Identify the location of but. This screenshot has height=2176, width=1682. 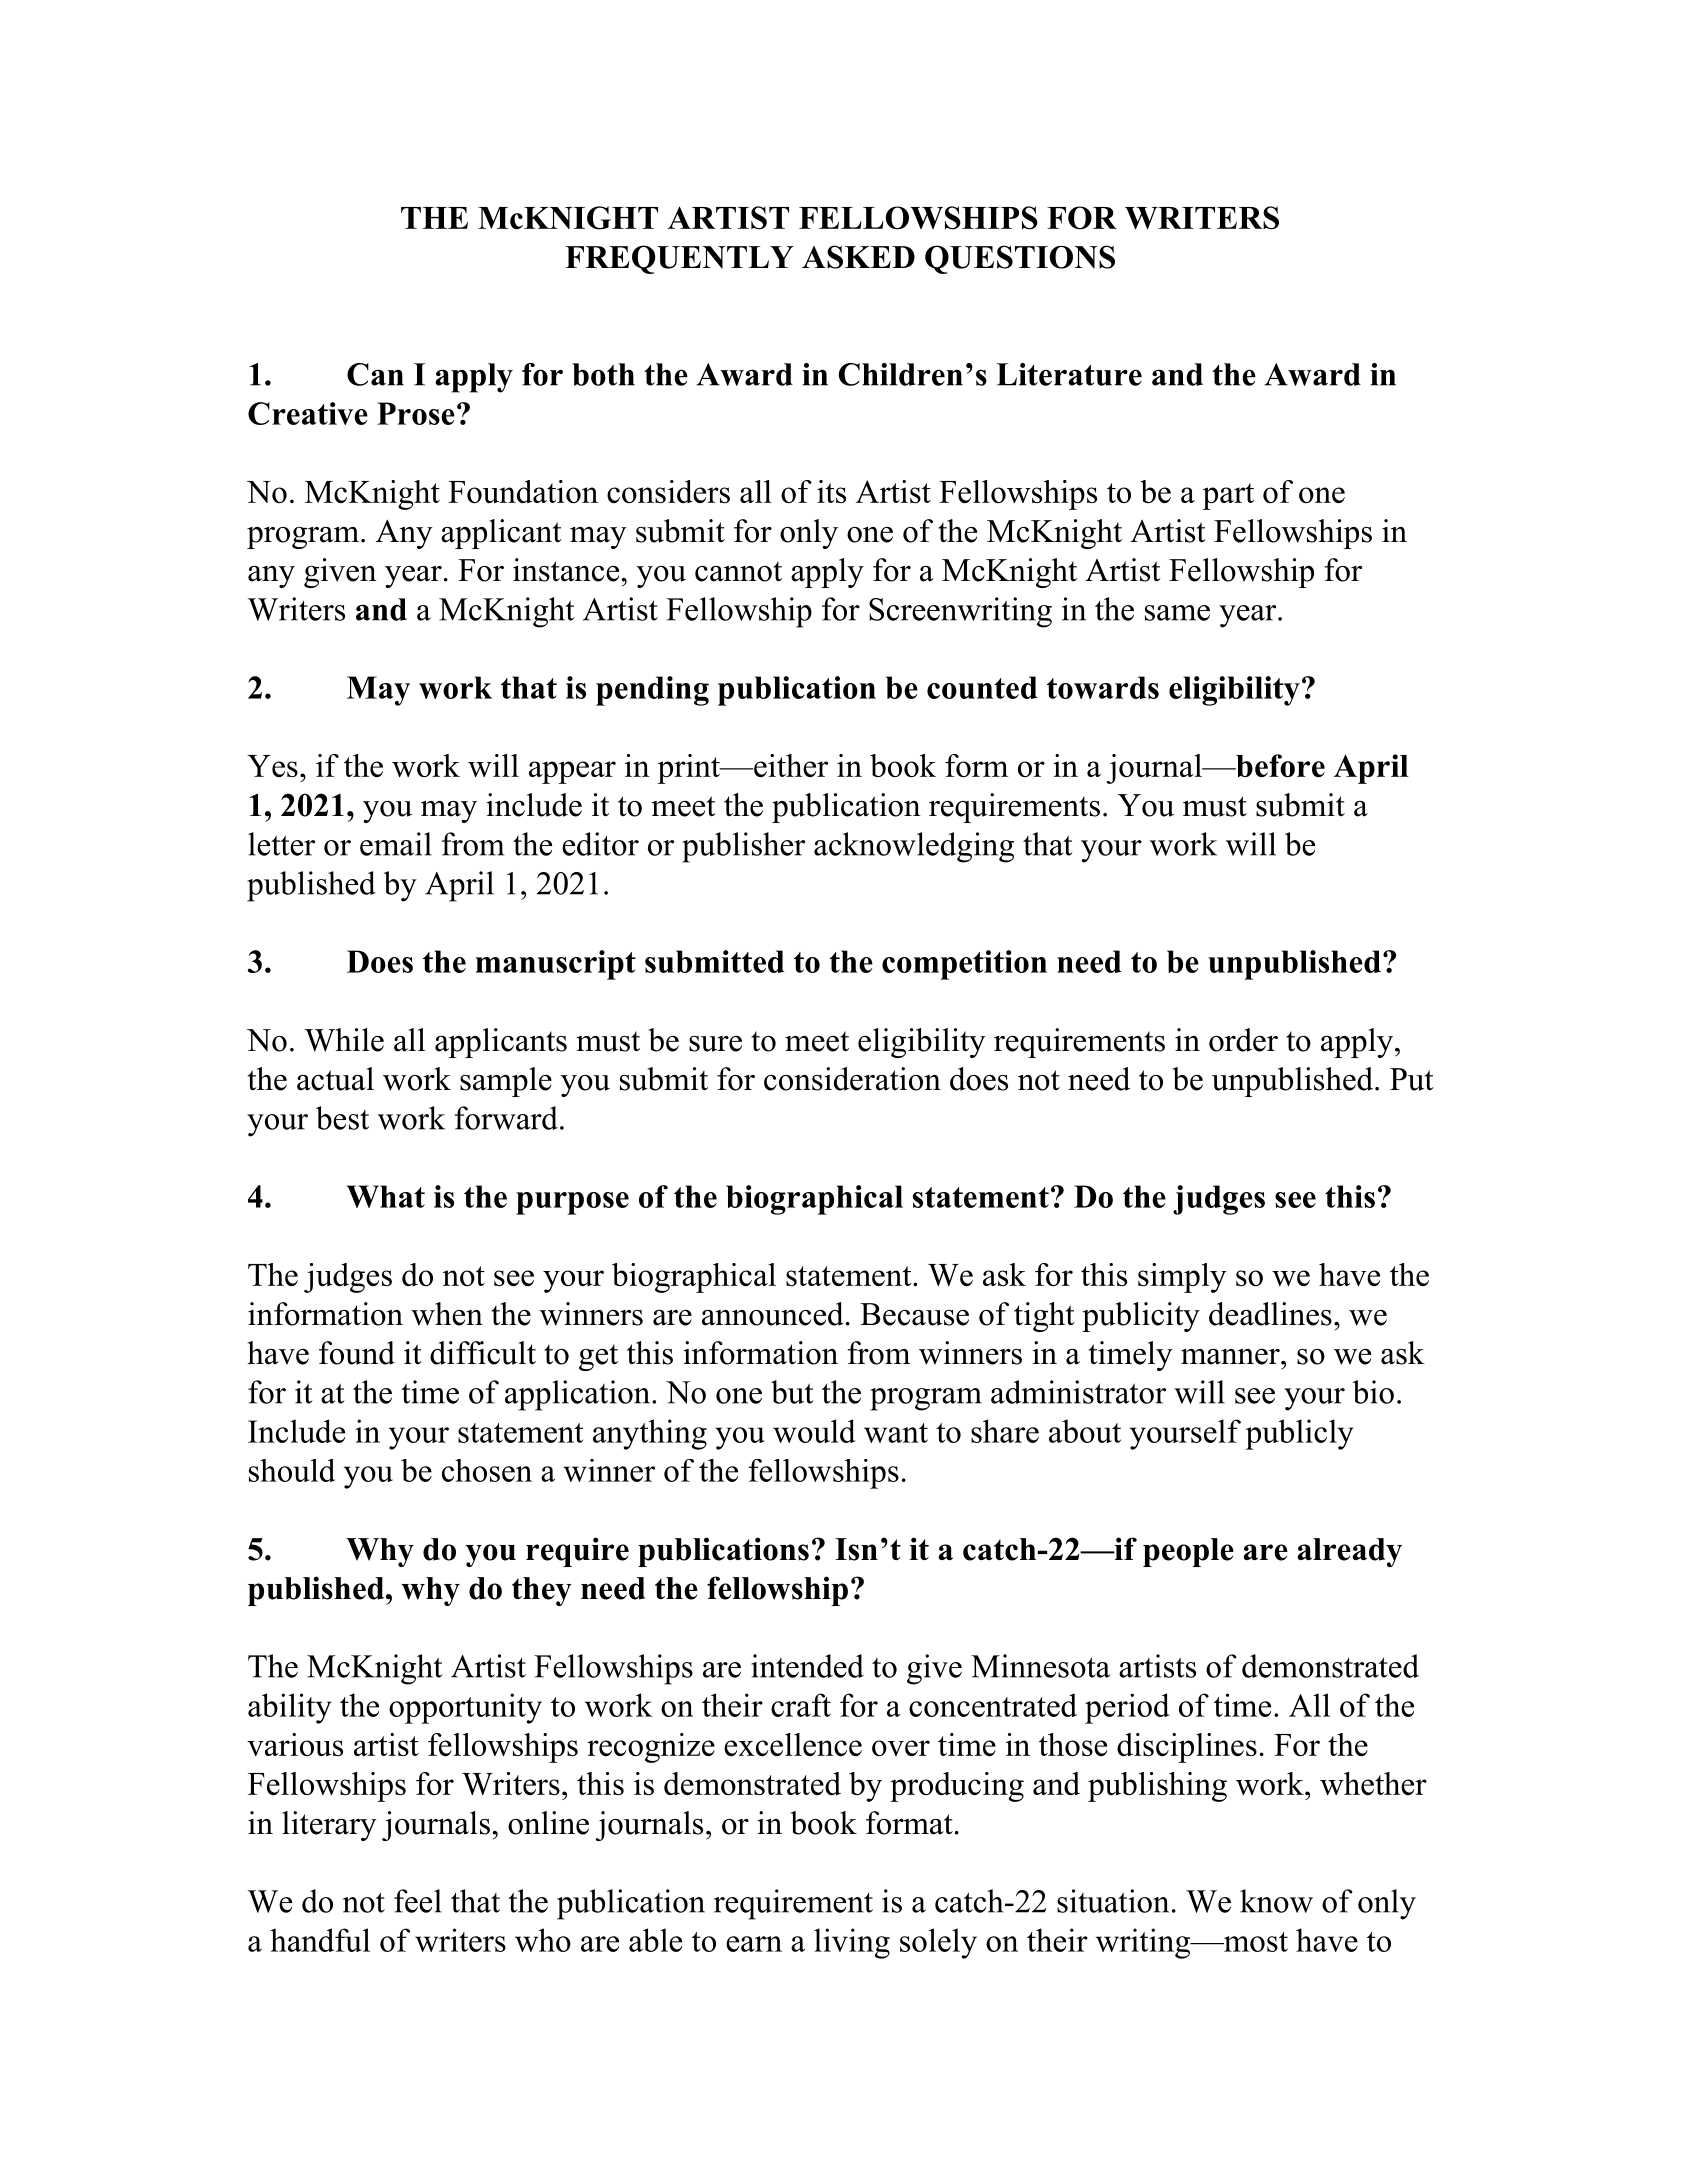
(792, 1392).
